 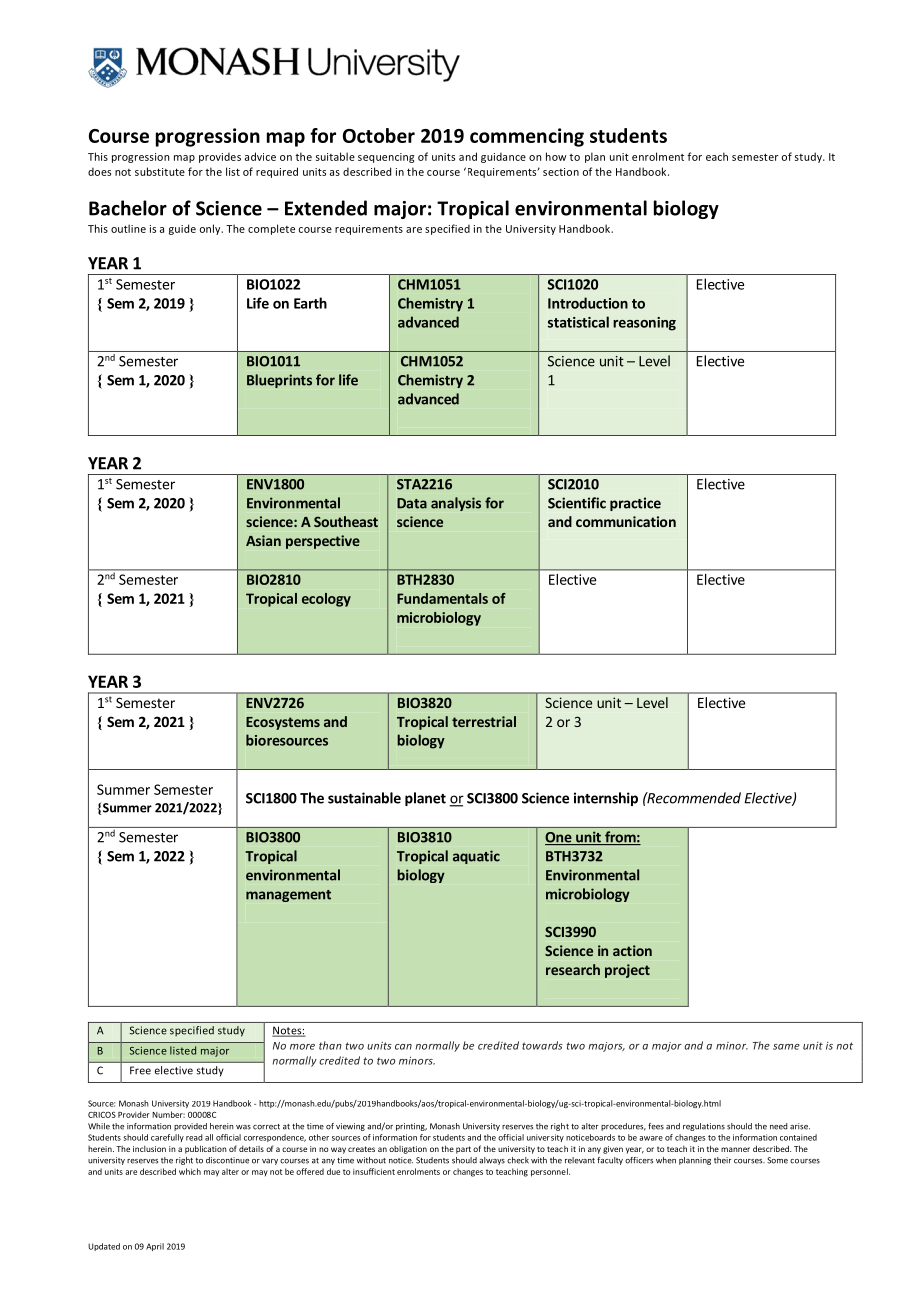 I want to click on action, so click(x=632, y=950).
